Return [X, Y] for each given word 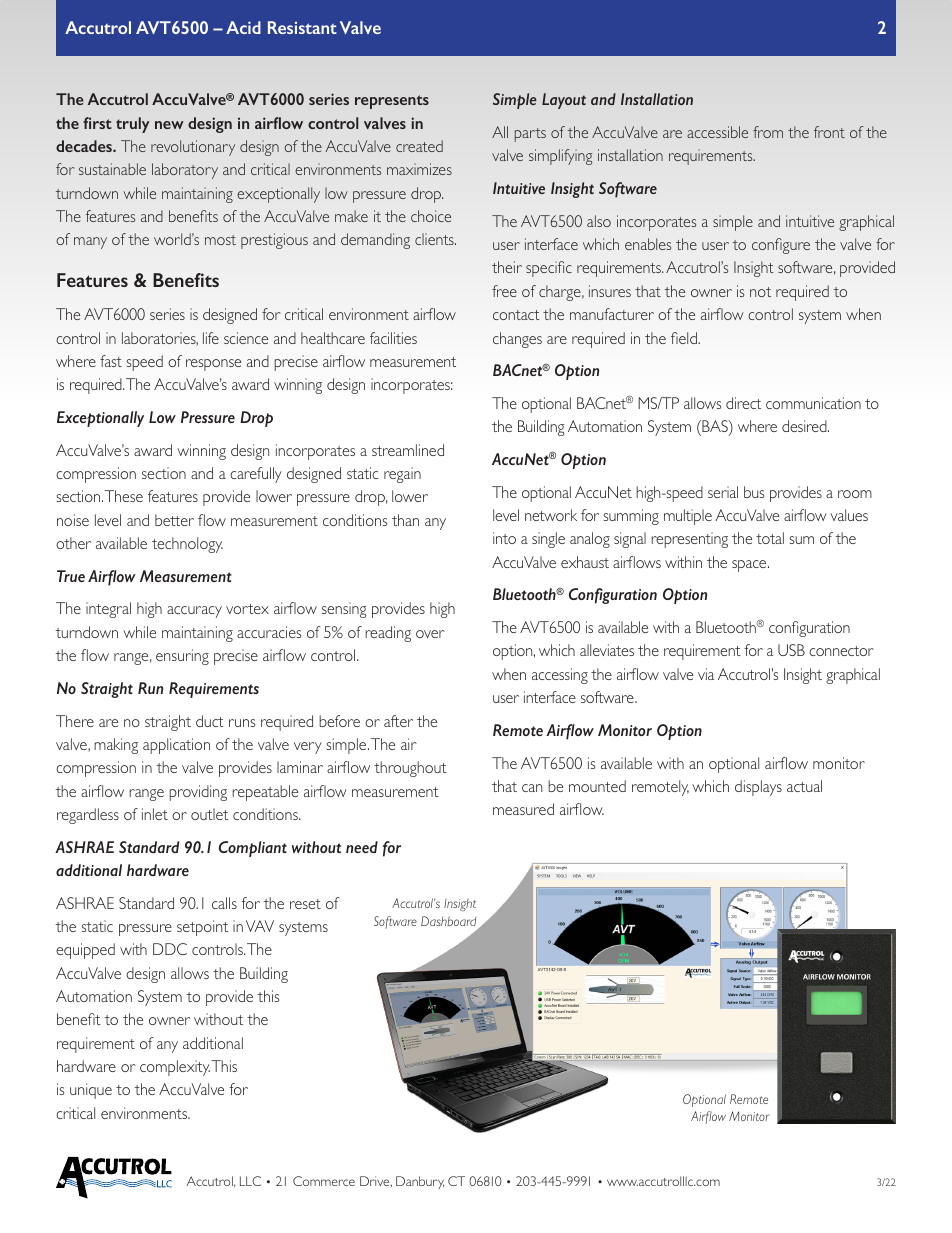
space [750, 566]
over [430, 634]
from [768, 132]
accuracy [194, 612]
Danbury [420, 1182]
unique [91, 1091]
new [169, 125]
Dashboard [450, 922]
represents [392, 102]
